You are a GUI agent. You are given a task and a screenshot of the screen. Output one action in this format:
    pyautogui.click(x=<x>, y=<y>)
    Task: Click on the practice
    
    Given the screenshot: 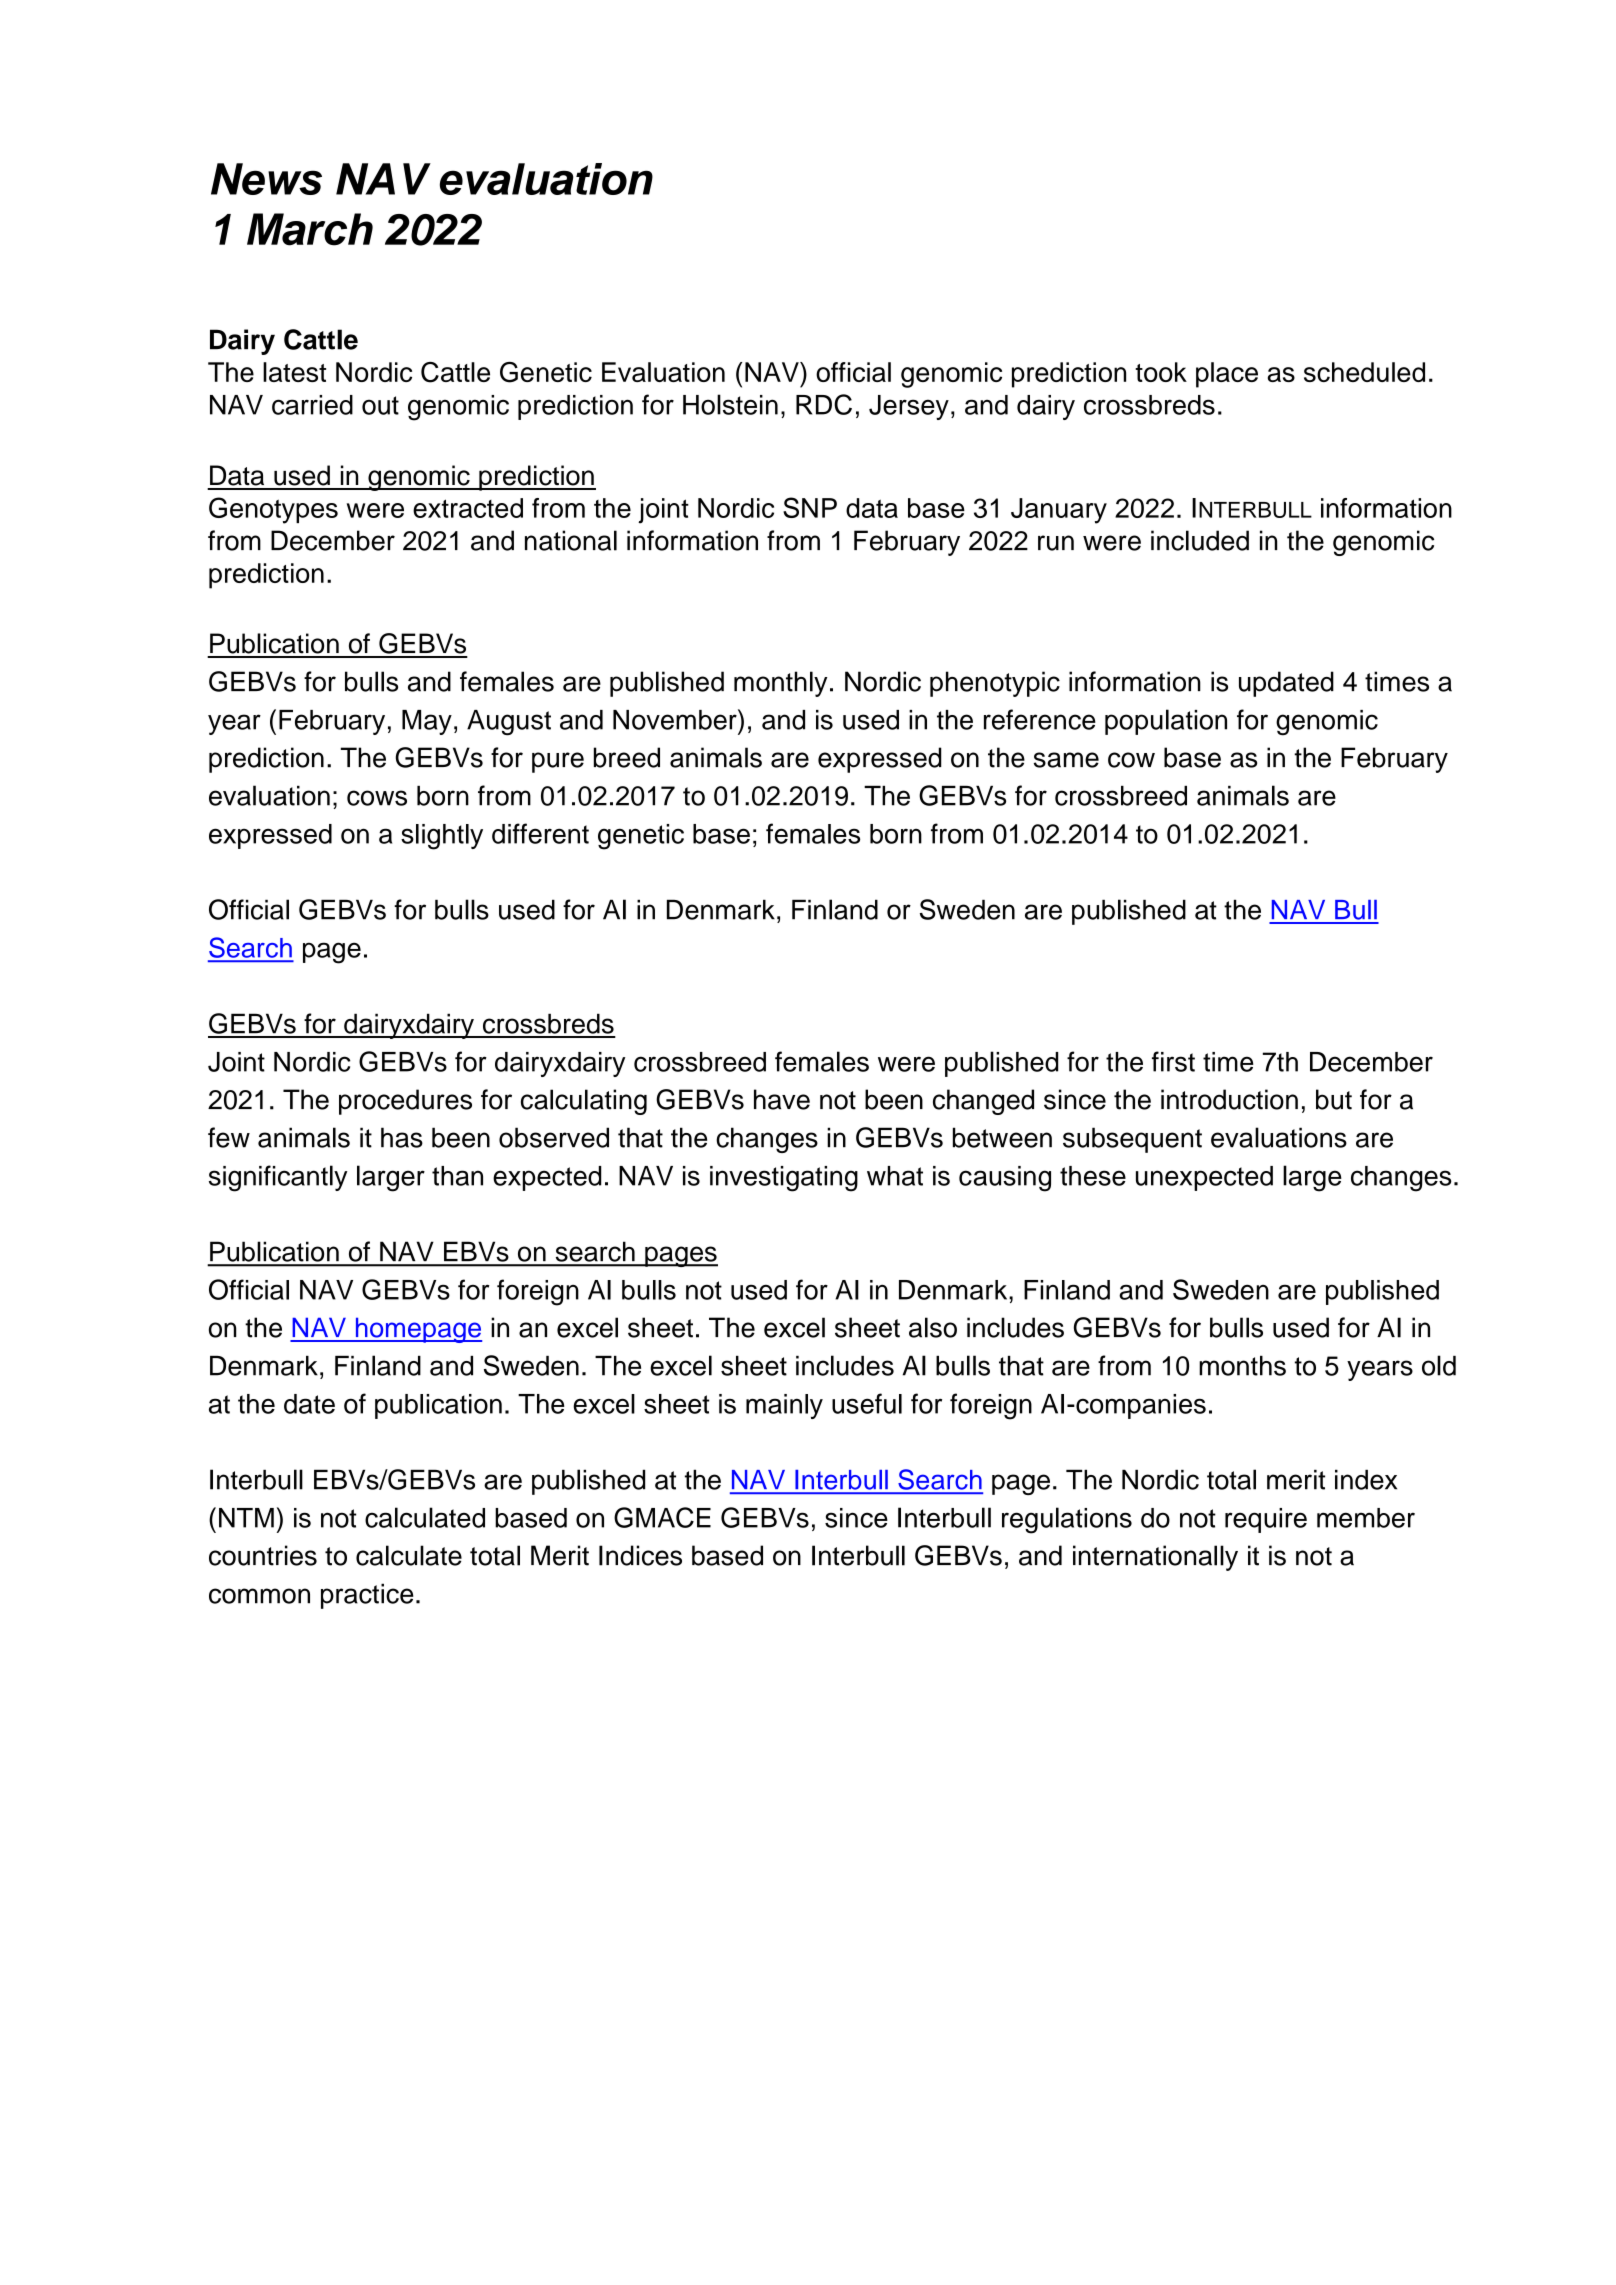 What is the action you would take?
    pyautogui.click(x=367, y=1596)
